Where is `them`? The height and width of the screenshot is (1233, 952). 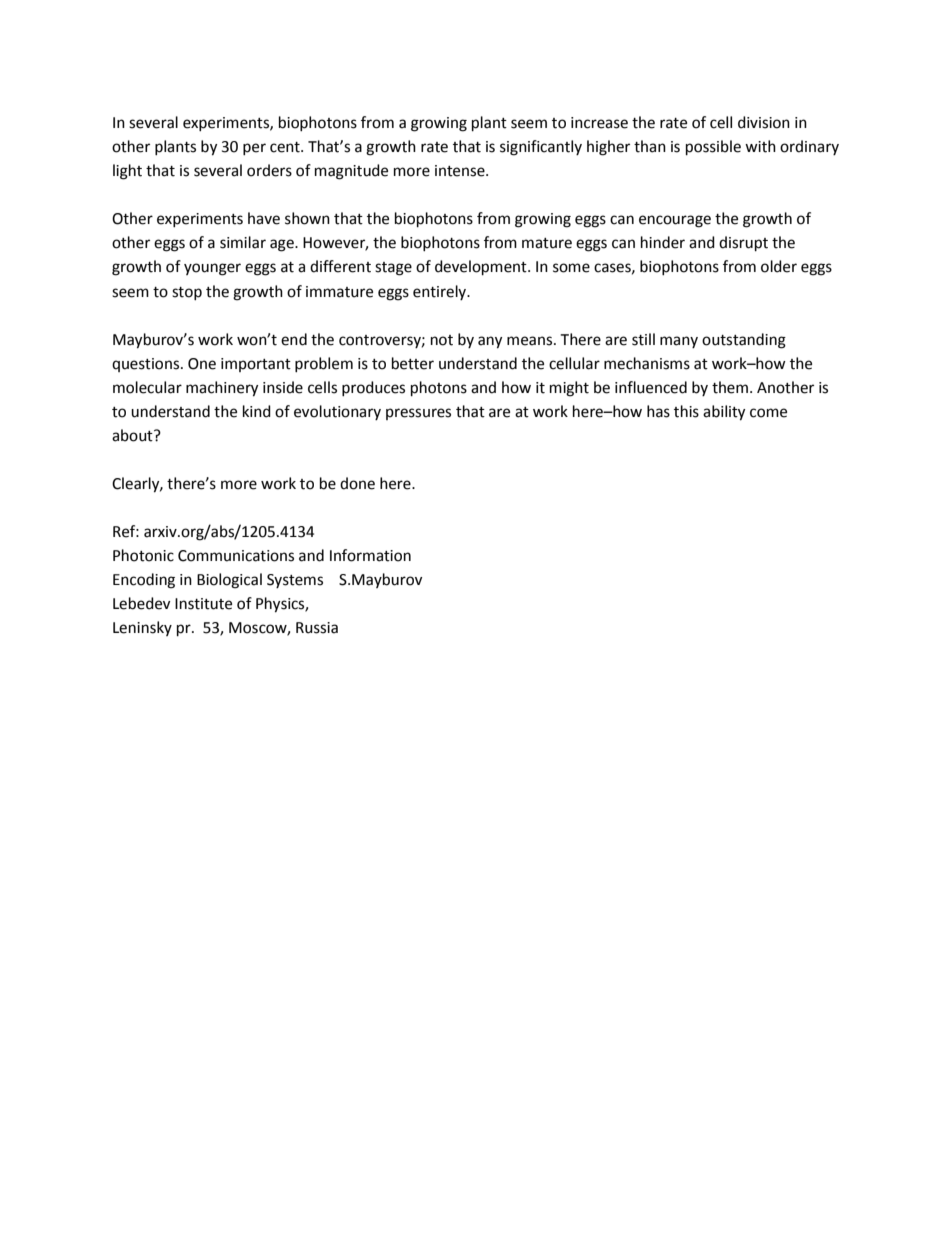
them is located at coordinates (730, 387).
